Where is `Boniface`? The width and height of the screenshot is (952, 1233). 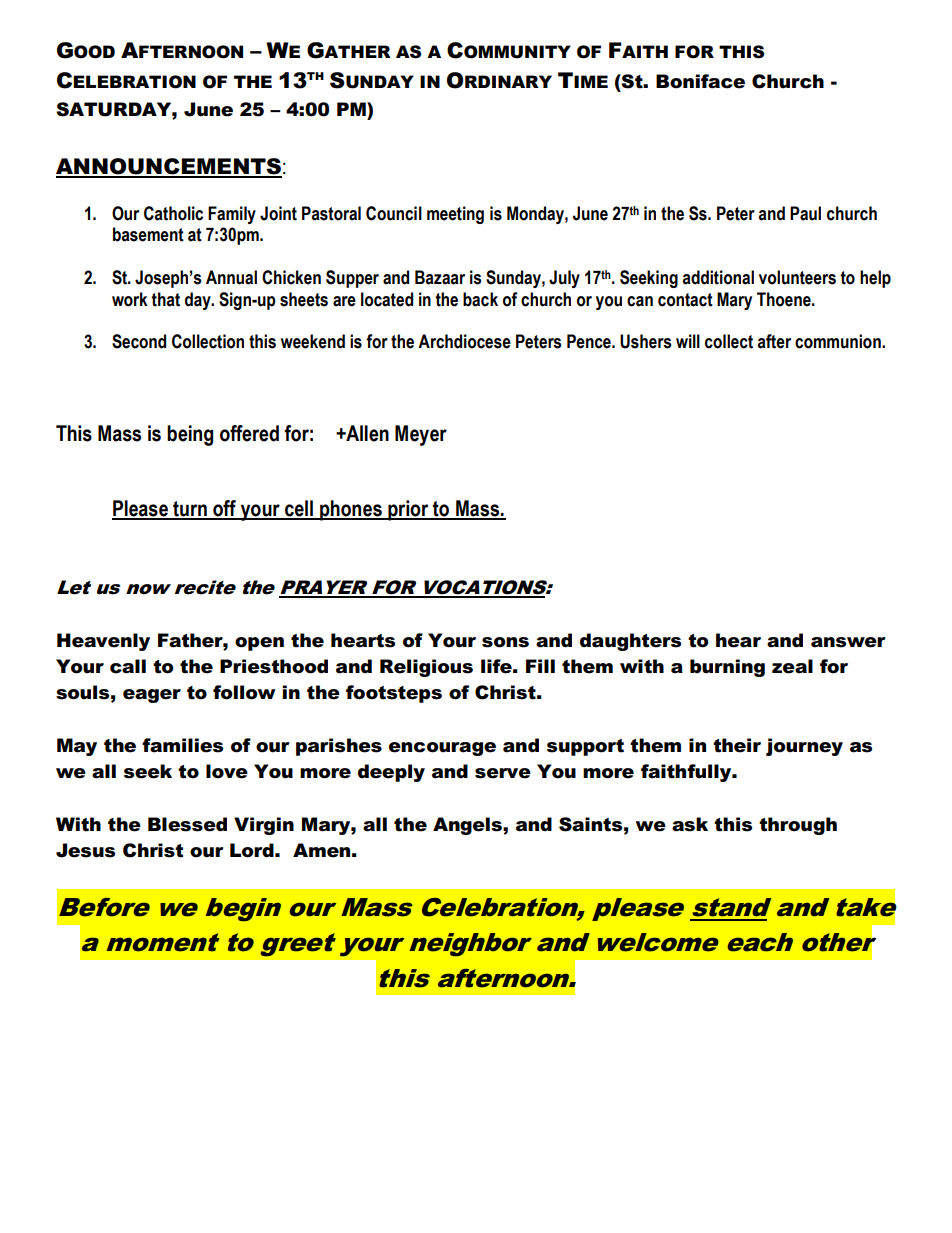 Boniface is located at coordinates (700, 81).
